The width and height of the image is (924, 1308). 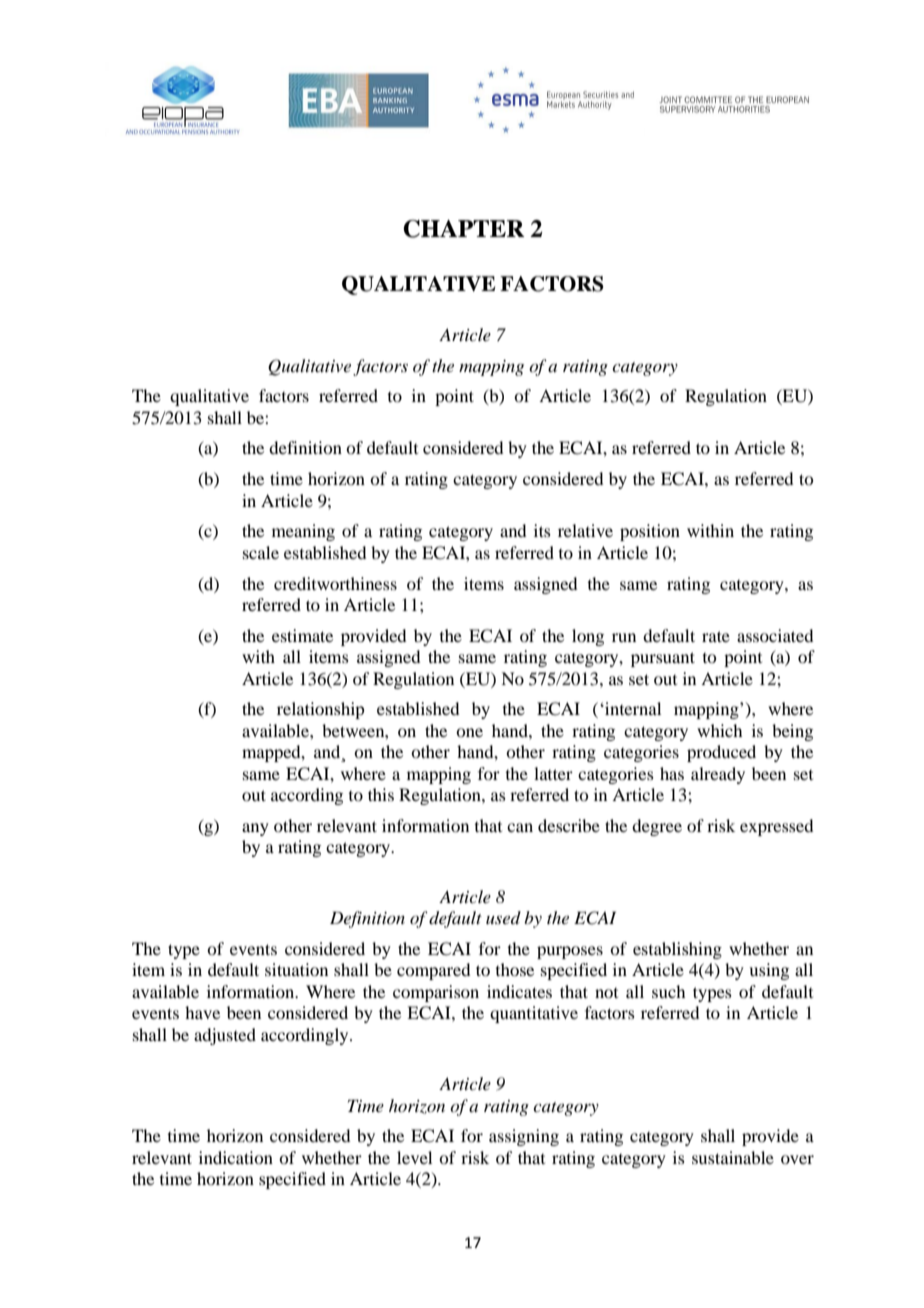 I want to click on indication, so click(x=236, y=1157).
